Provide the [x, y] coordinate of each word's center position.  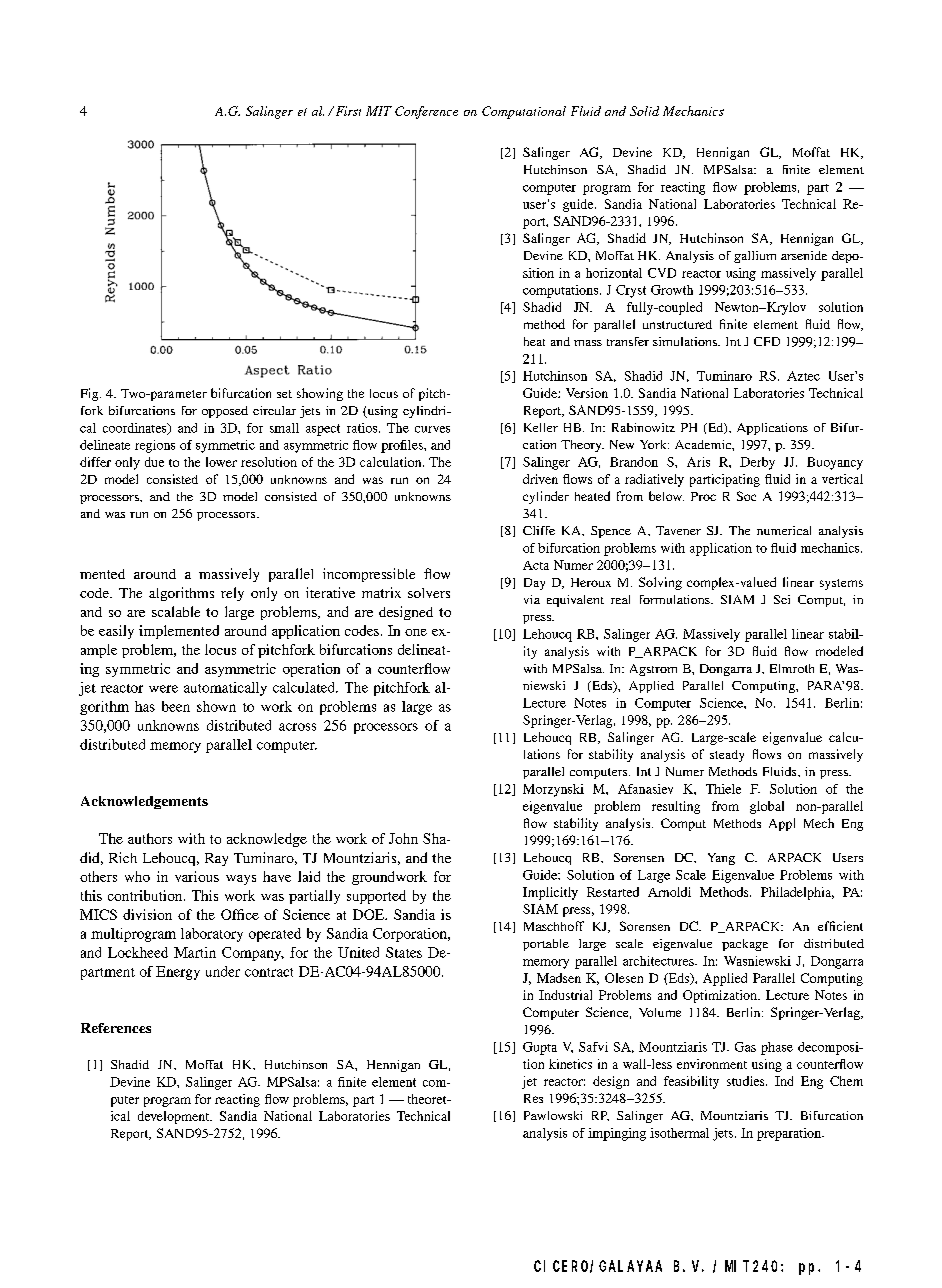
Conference [426, 112]
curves [432, 429]
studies [747, 1081]
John [403, 838]
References [116, 1028]
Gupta [540, 1048]
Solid [644, 111]
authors [150, 838]
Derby [757, 463]
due [154, 462]
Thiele [723, 789]
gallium [755, 257]
